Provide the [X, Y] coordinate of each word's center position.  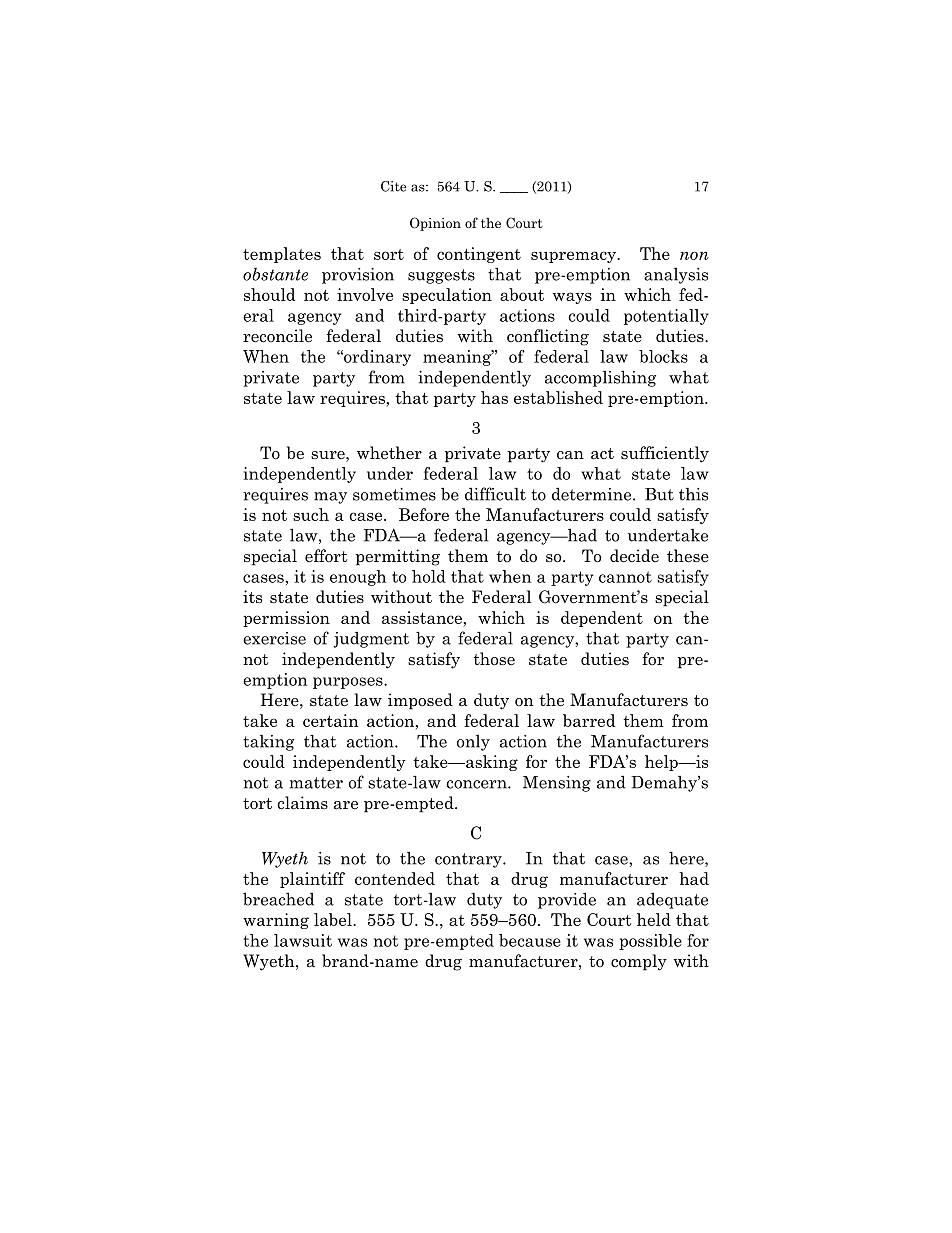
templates [282, 255]
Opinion [435, 224]
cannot [625, 577]
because [530, 940]
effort [326, 555]
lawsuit [303, 940]
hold [429, 576]
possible [650, 942]
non [694, 255]
